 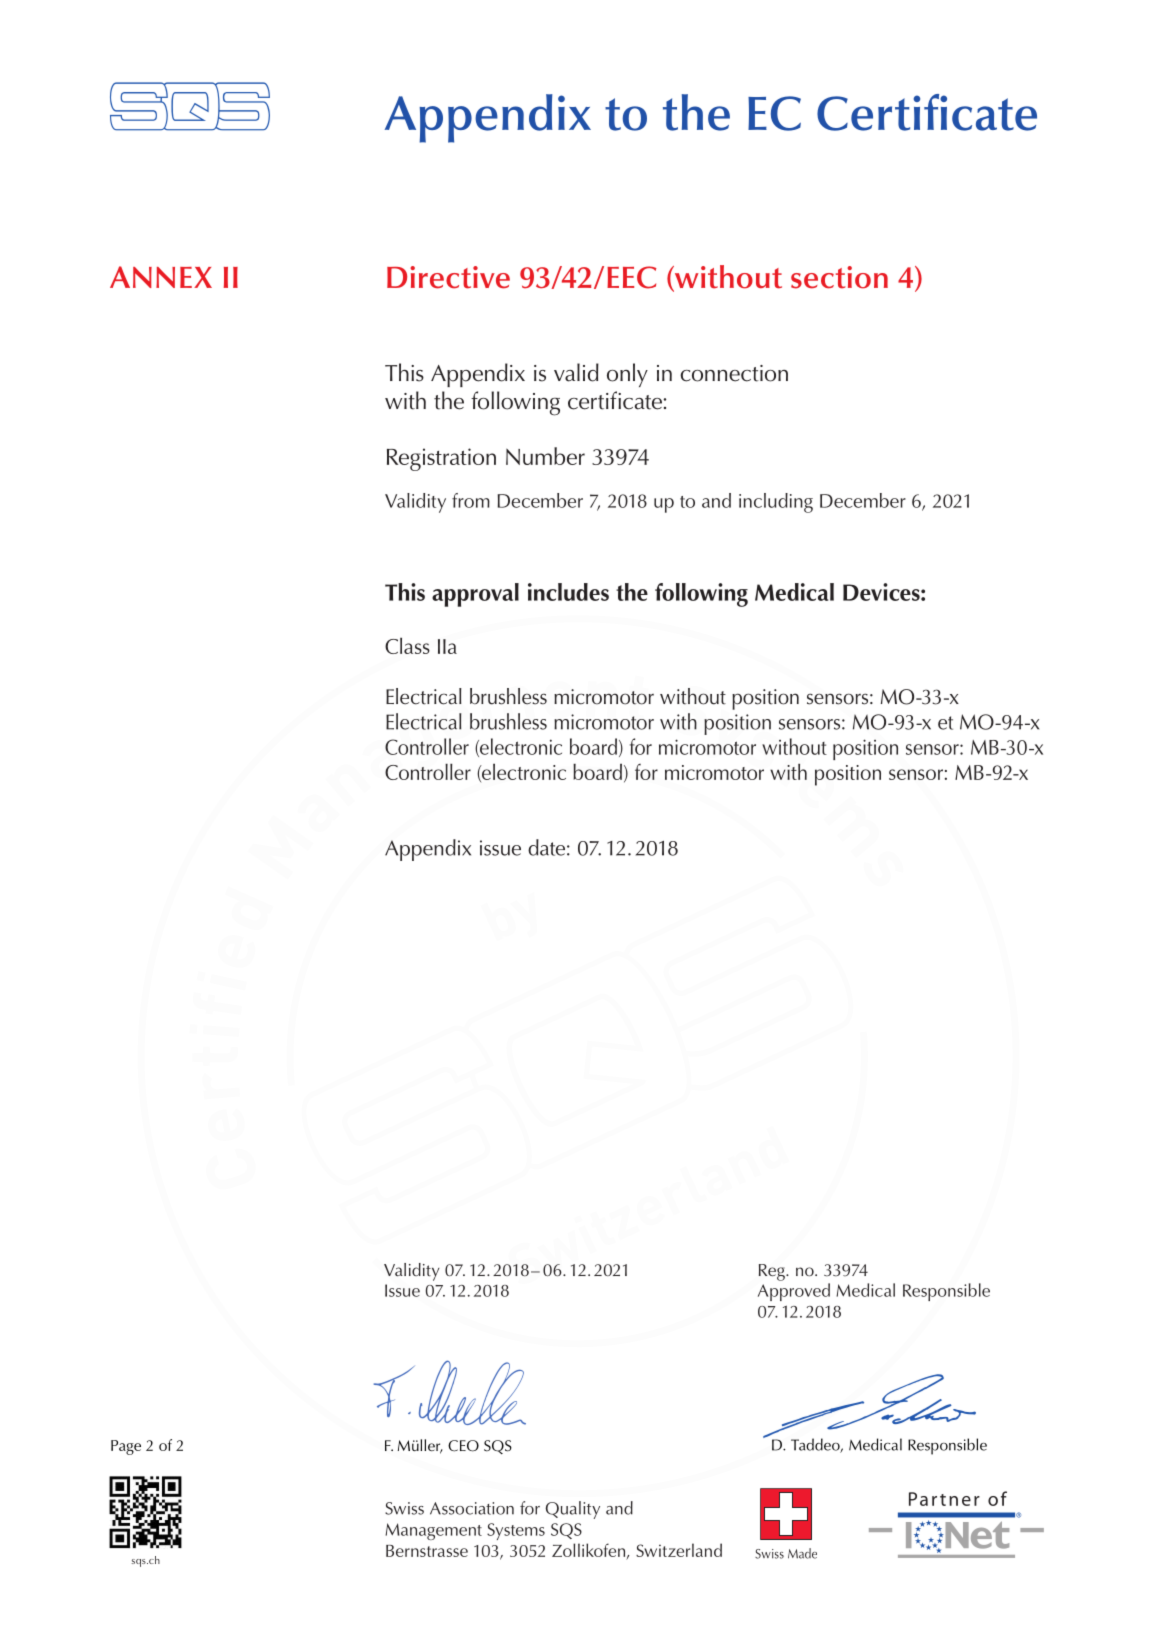 What do you see at coordinates (734, 373) in the screenshot?
I see `connection` at bounding box center [734, 373].
